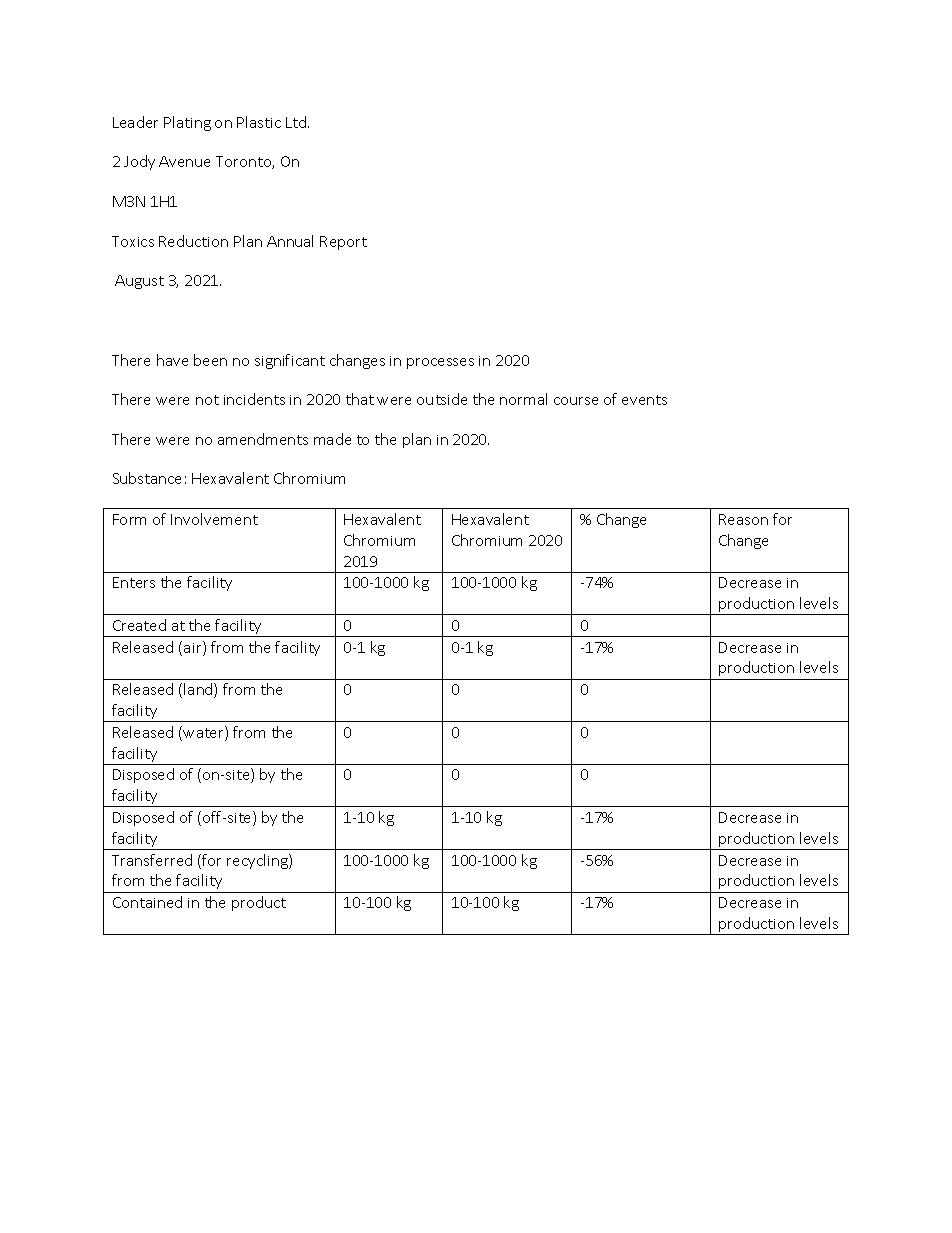 The width and height of the screenshot is (952, 1233). What do you see at coordinates (343, 243) in the screenshot?
I see `Report` at bounding box center [343, 243].
